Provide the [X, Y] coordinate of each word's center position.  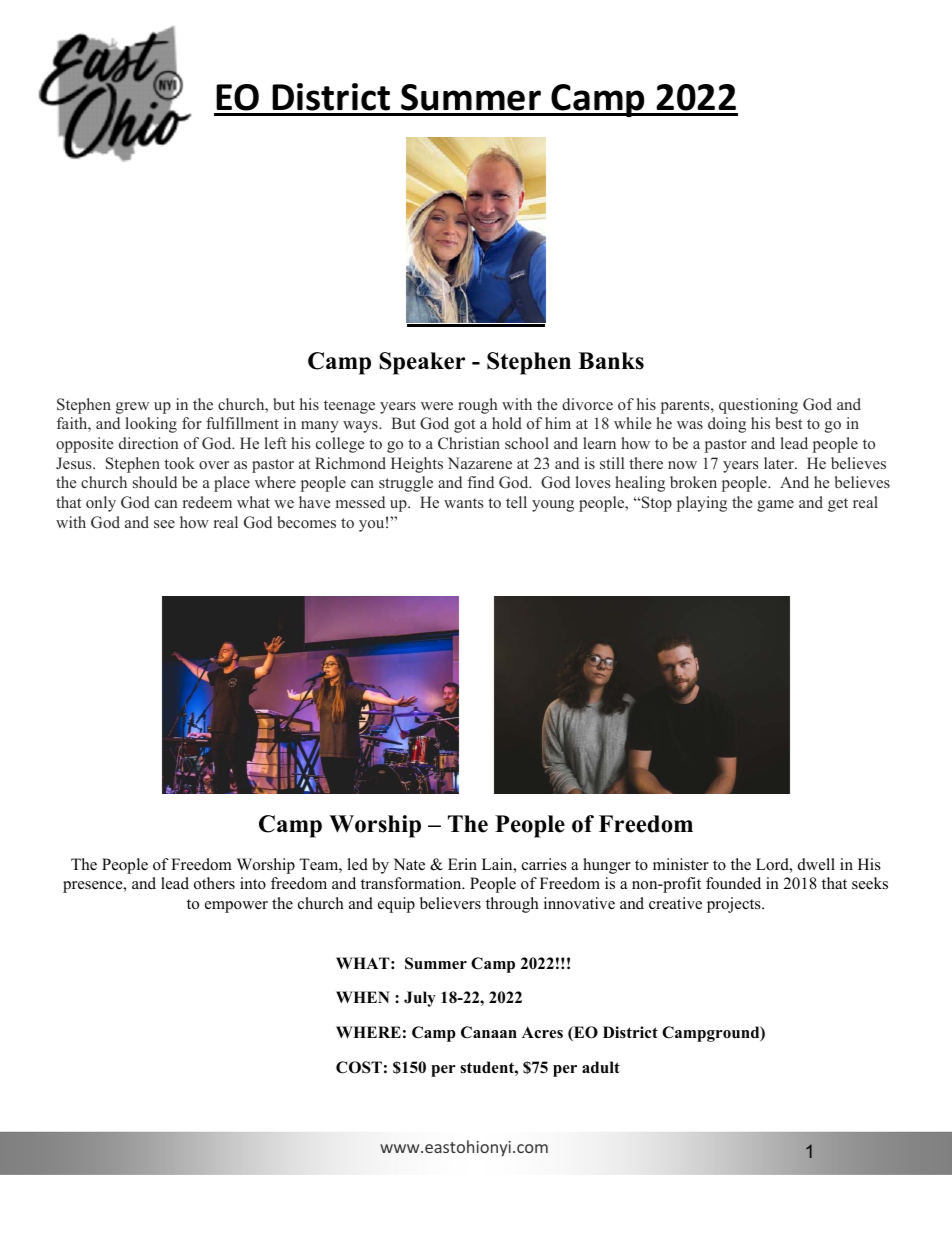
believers [450, 903]
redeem [207, 502]
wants [463, 503]
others [214, 883]
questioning [758, 406]
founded [733, 883]
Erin [462, 864]
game [775, 506]
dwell [816, 864]
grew [132, 408]
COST [359, 1067]
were [437, 406]
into [253, 883]
